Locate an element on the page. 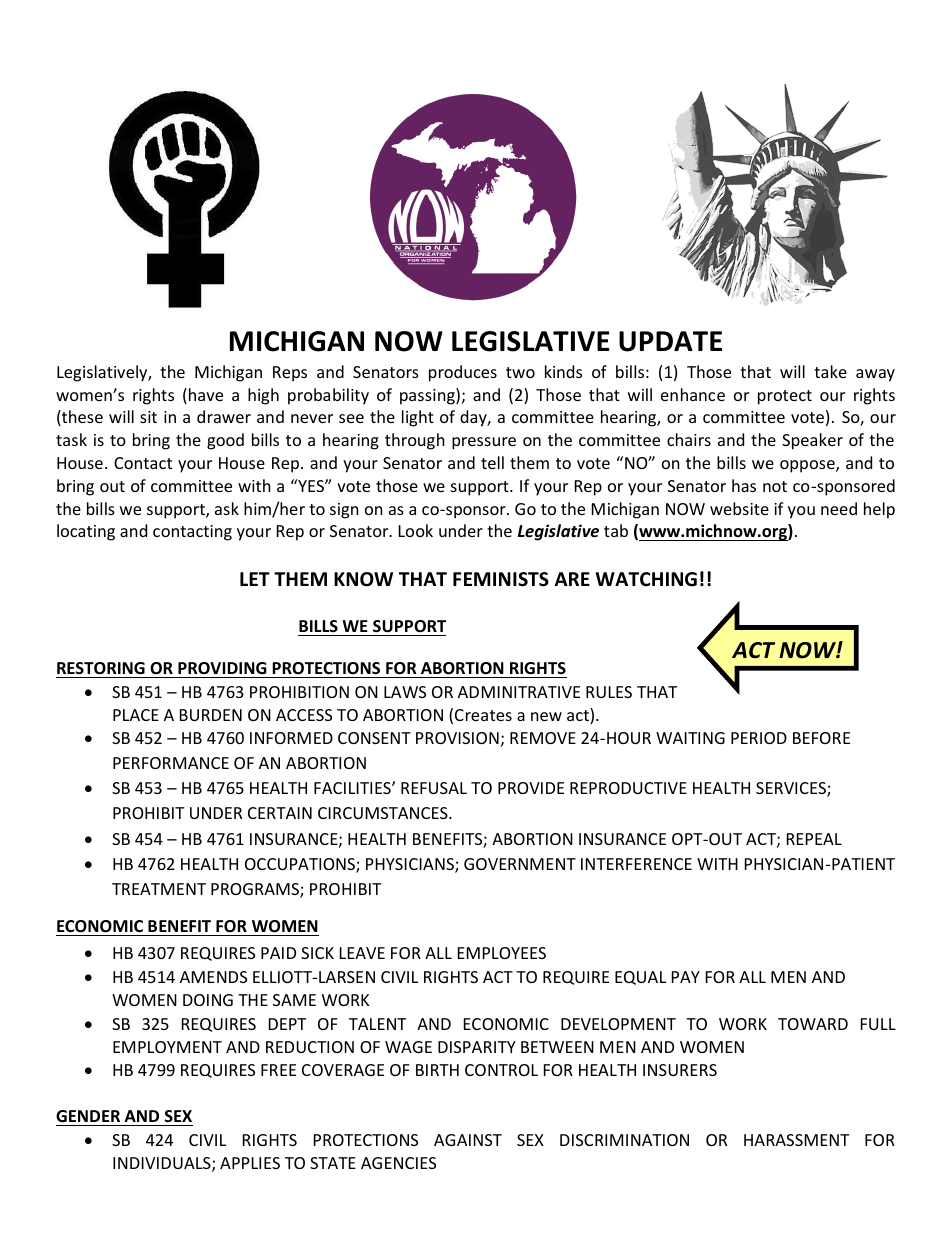 This image has height=1233, width=952. INDIVIDUALS is located at coordinates (163, 1164).
